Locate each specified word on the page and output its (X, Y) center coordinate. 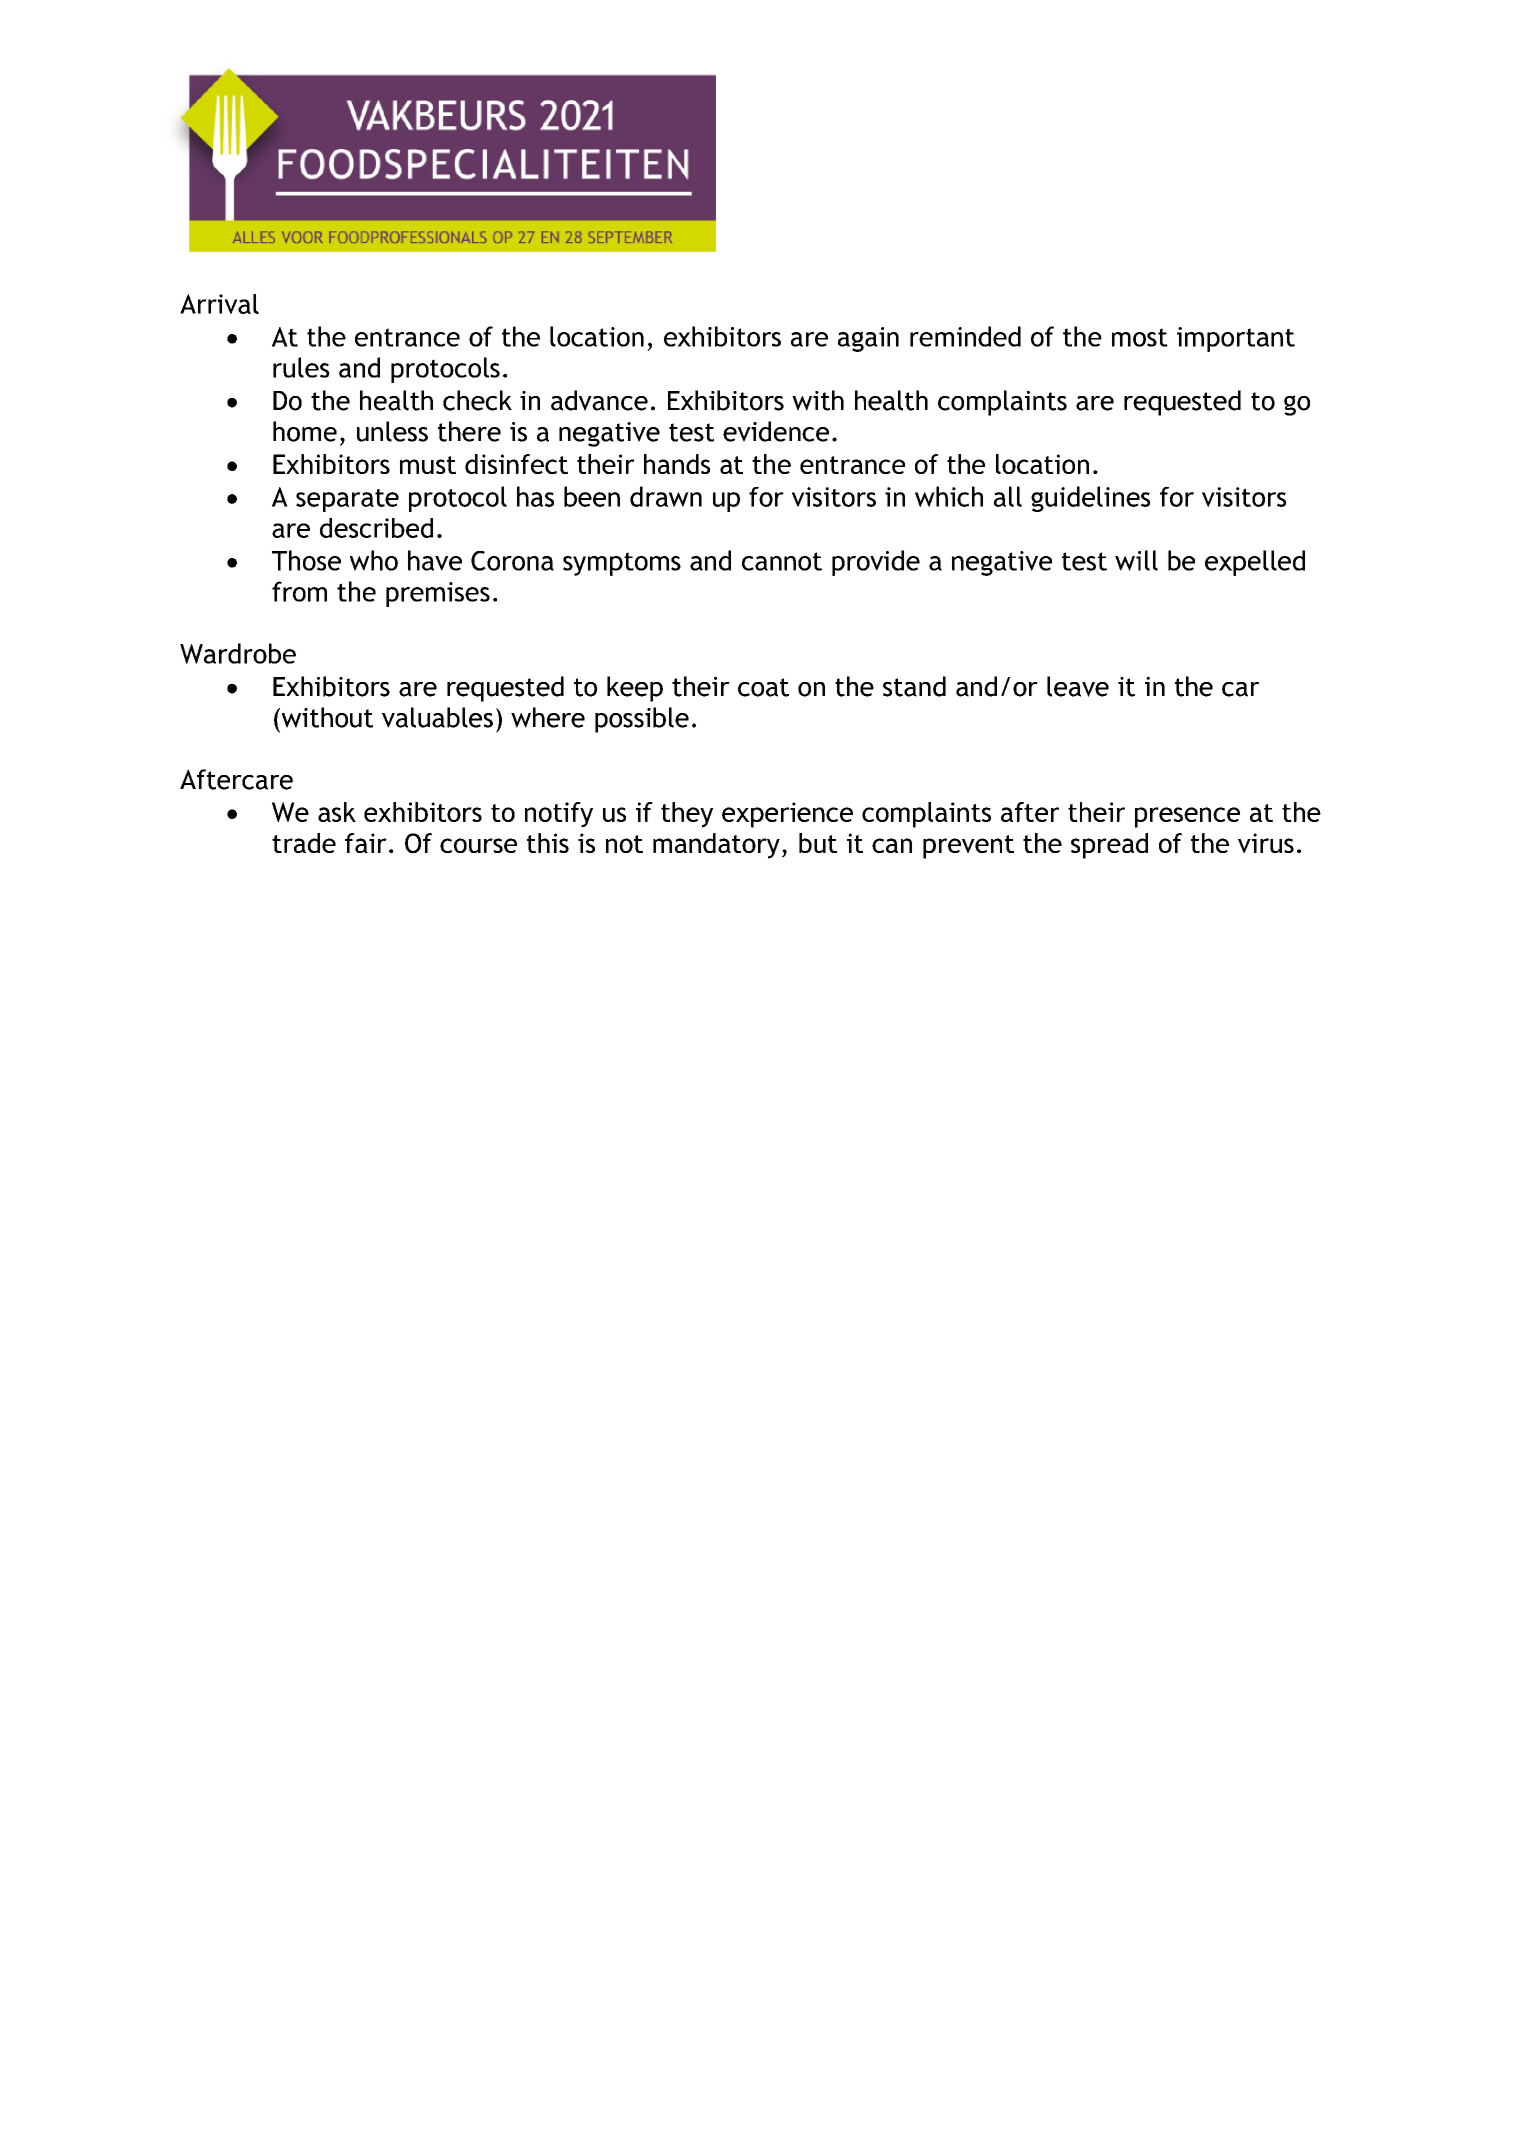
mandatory (716, 846)
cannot (782, 561)
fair (366, 843)
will (1136, 560)
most (1140, 337)
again (868, 339)
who (374, 560)
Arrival (219, 304)
